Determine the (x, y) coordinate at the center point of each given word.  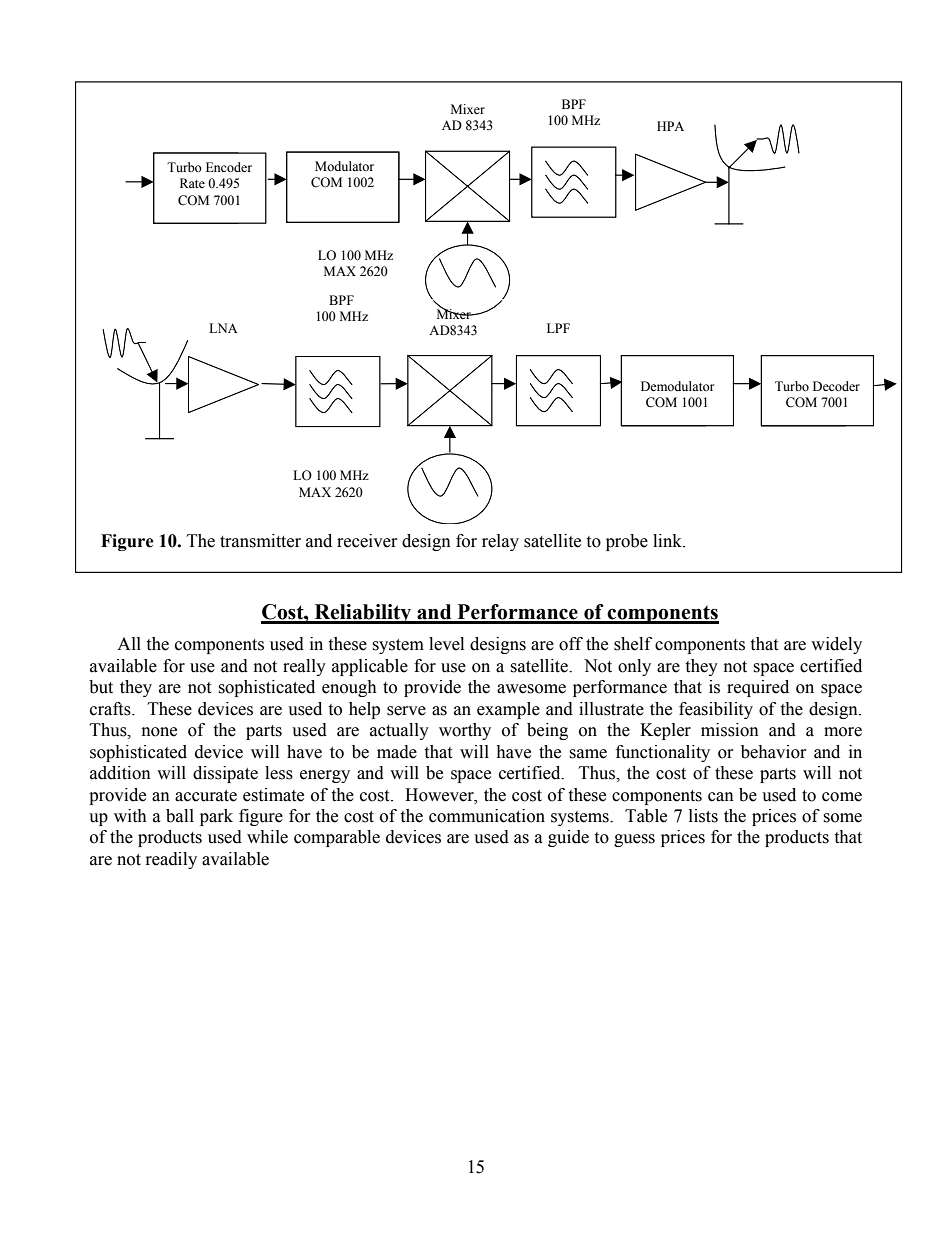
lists (703, 816)
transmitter (260, 541)
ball (180, 816)
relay (500, 542)
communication (487, 816)
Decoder (836, 386)
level (446, 644)
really (304, 667)
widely (836, 645)
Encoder (229, 167)
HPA (670, 126)
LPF (558, 328)
